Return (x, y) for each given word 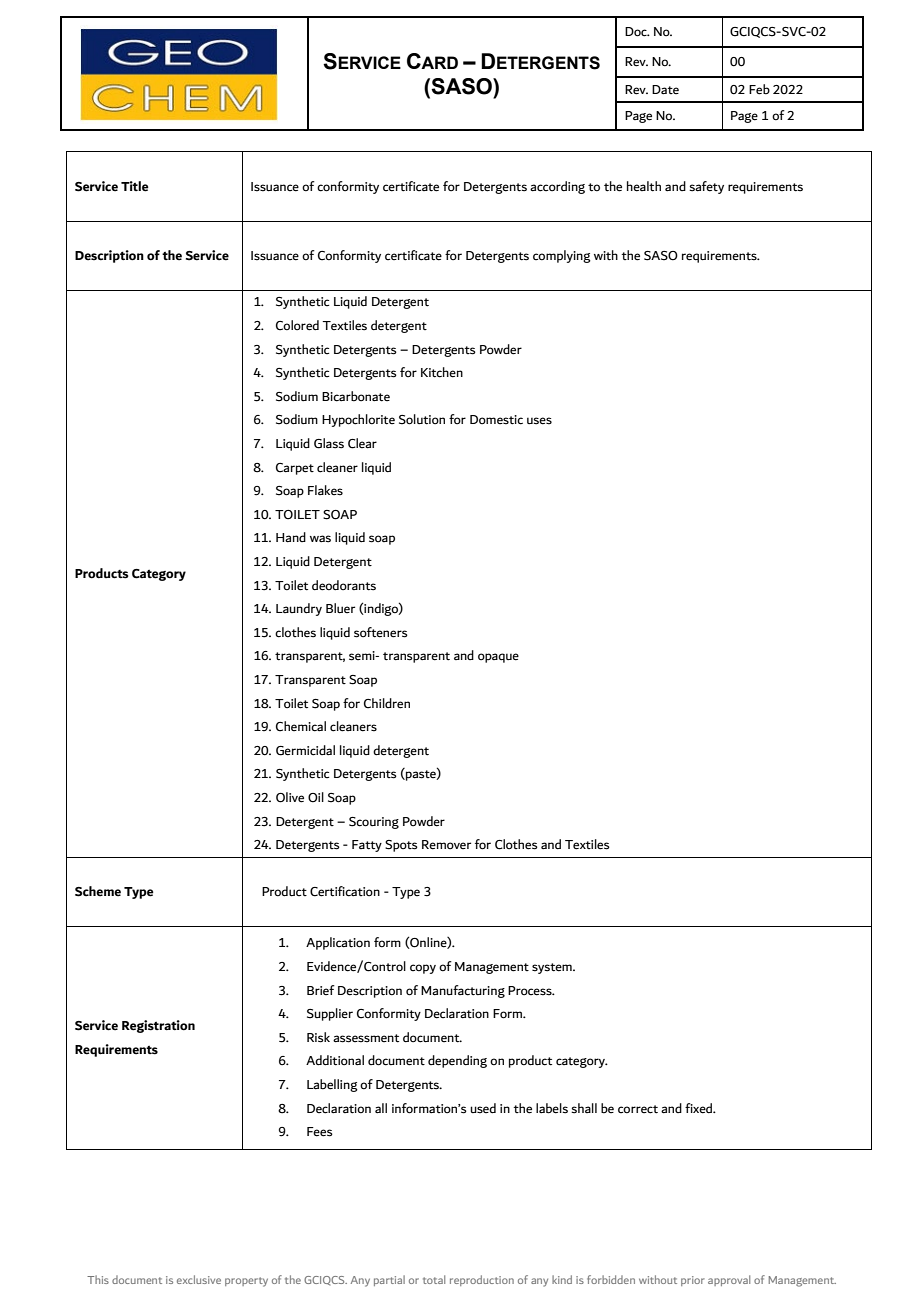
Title (135, 186)
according (557, 187)
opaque (498, 658)
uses (539, 421)
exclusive (199, 1279)
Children (387, 703)
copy (423, 969)
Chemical (301, 726)
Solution (422, 419)
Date (665, 89)
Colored (297, 325)
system (553, 968)
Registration (158, 1026)
